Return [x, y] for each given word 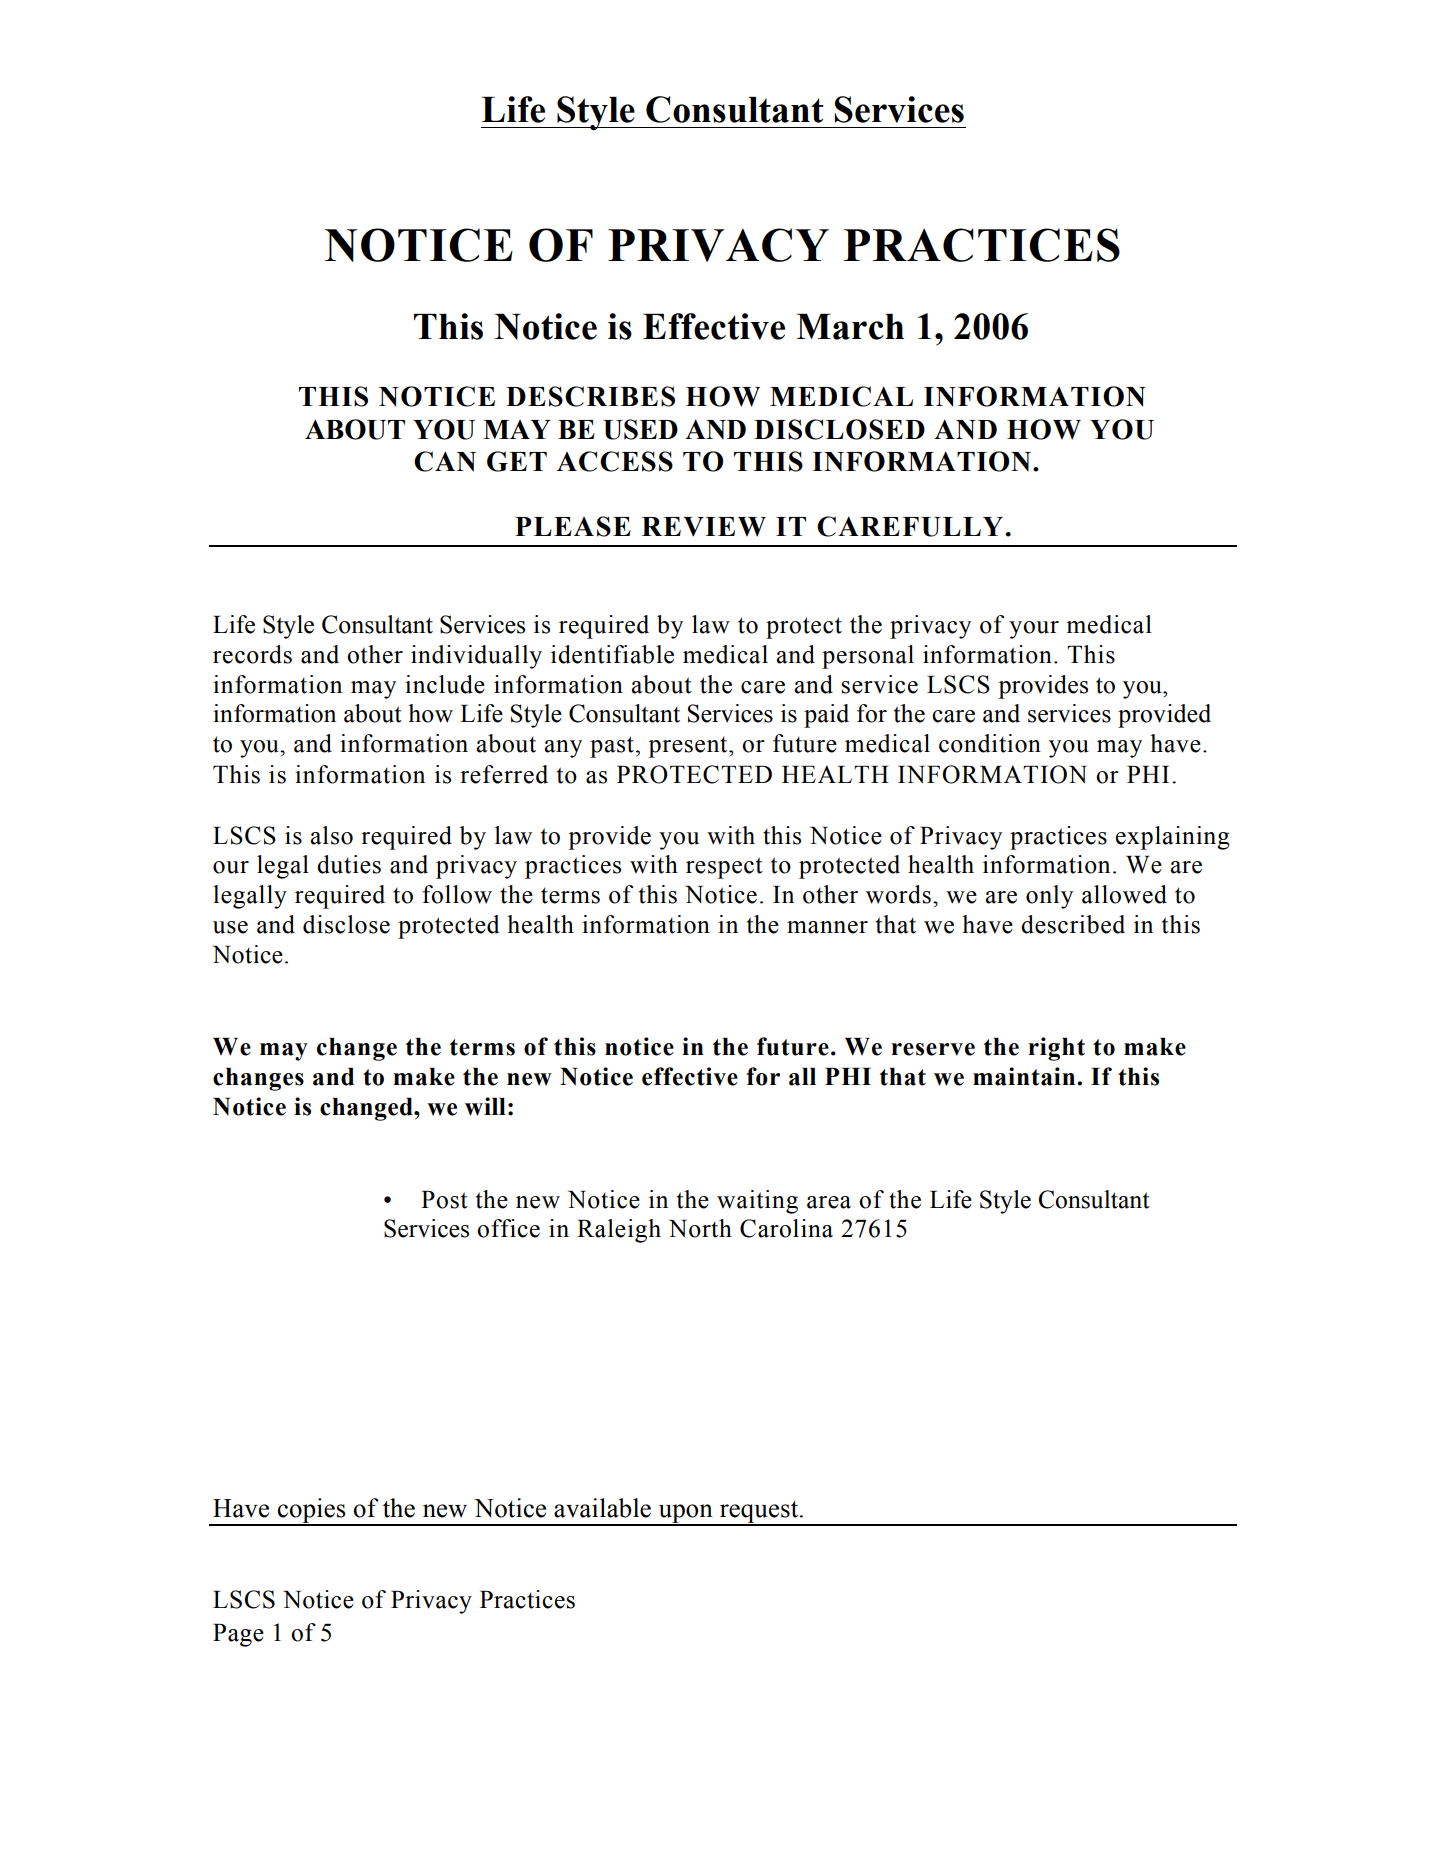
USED [640, 429]
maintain [1025, 1076]
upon [685, 1514]
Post [444, 1200]
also [332, 835]
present [689, 747]
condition [990, 743]
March [850, 327]
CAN [445, 461]
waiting [757, 1202]
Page [238, 1635]
